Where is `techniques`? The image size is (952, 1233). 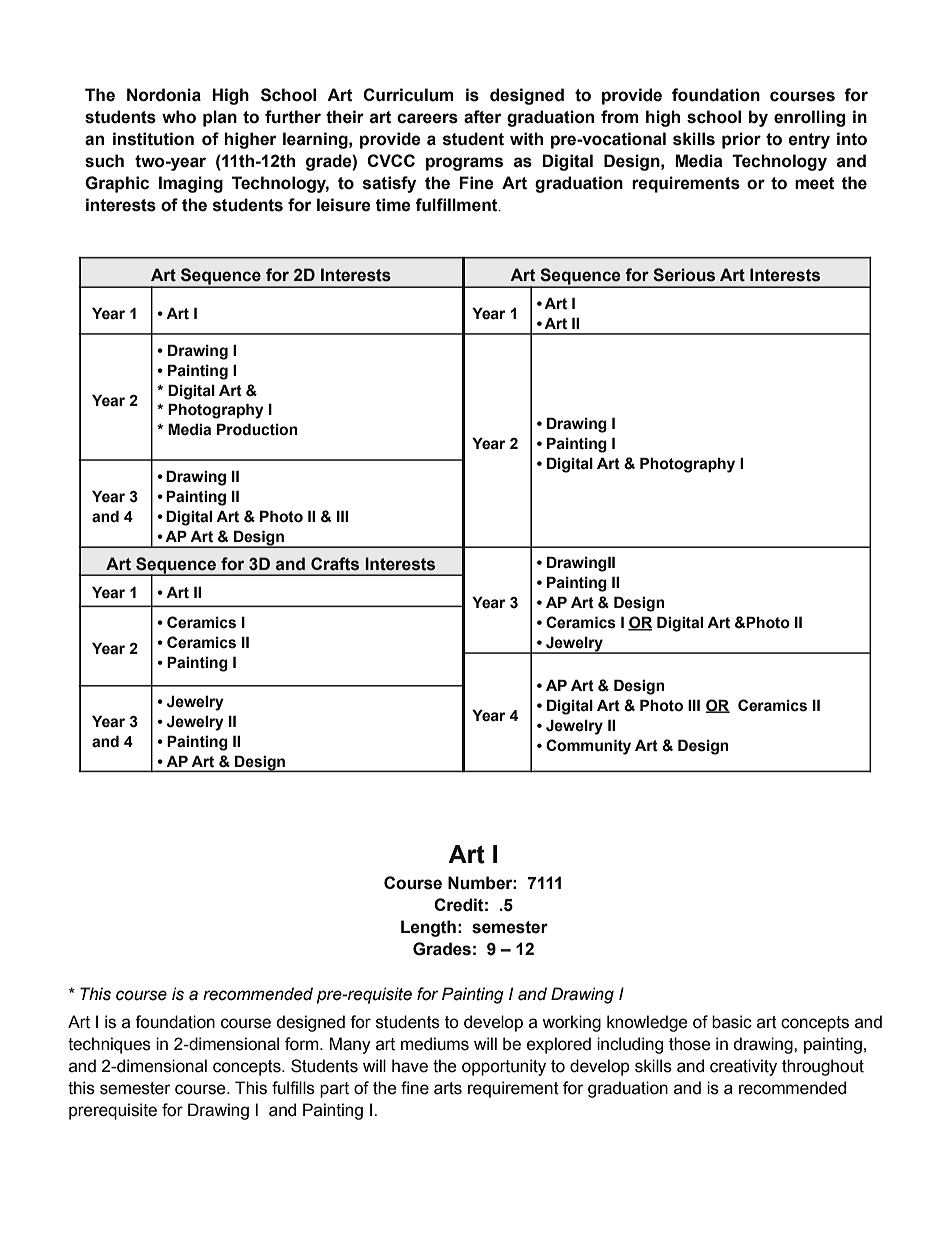 techniques is located at coordinates (109, 1045).
